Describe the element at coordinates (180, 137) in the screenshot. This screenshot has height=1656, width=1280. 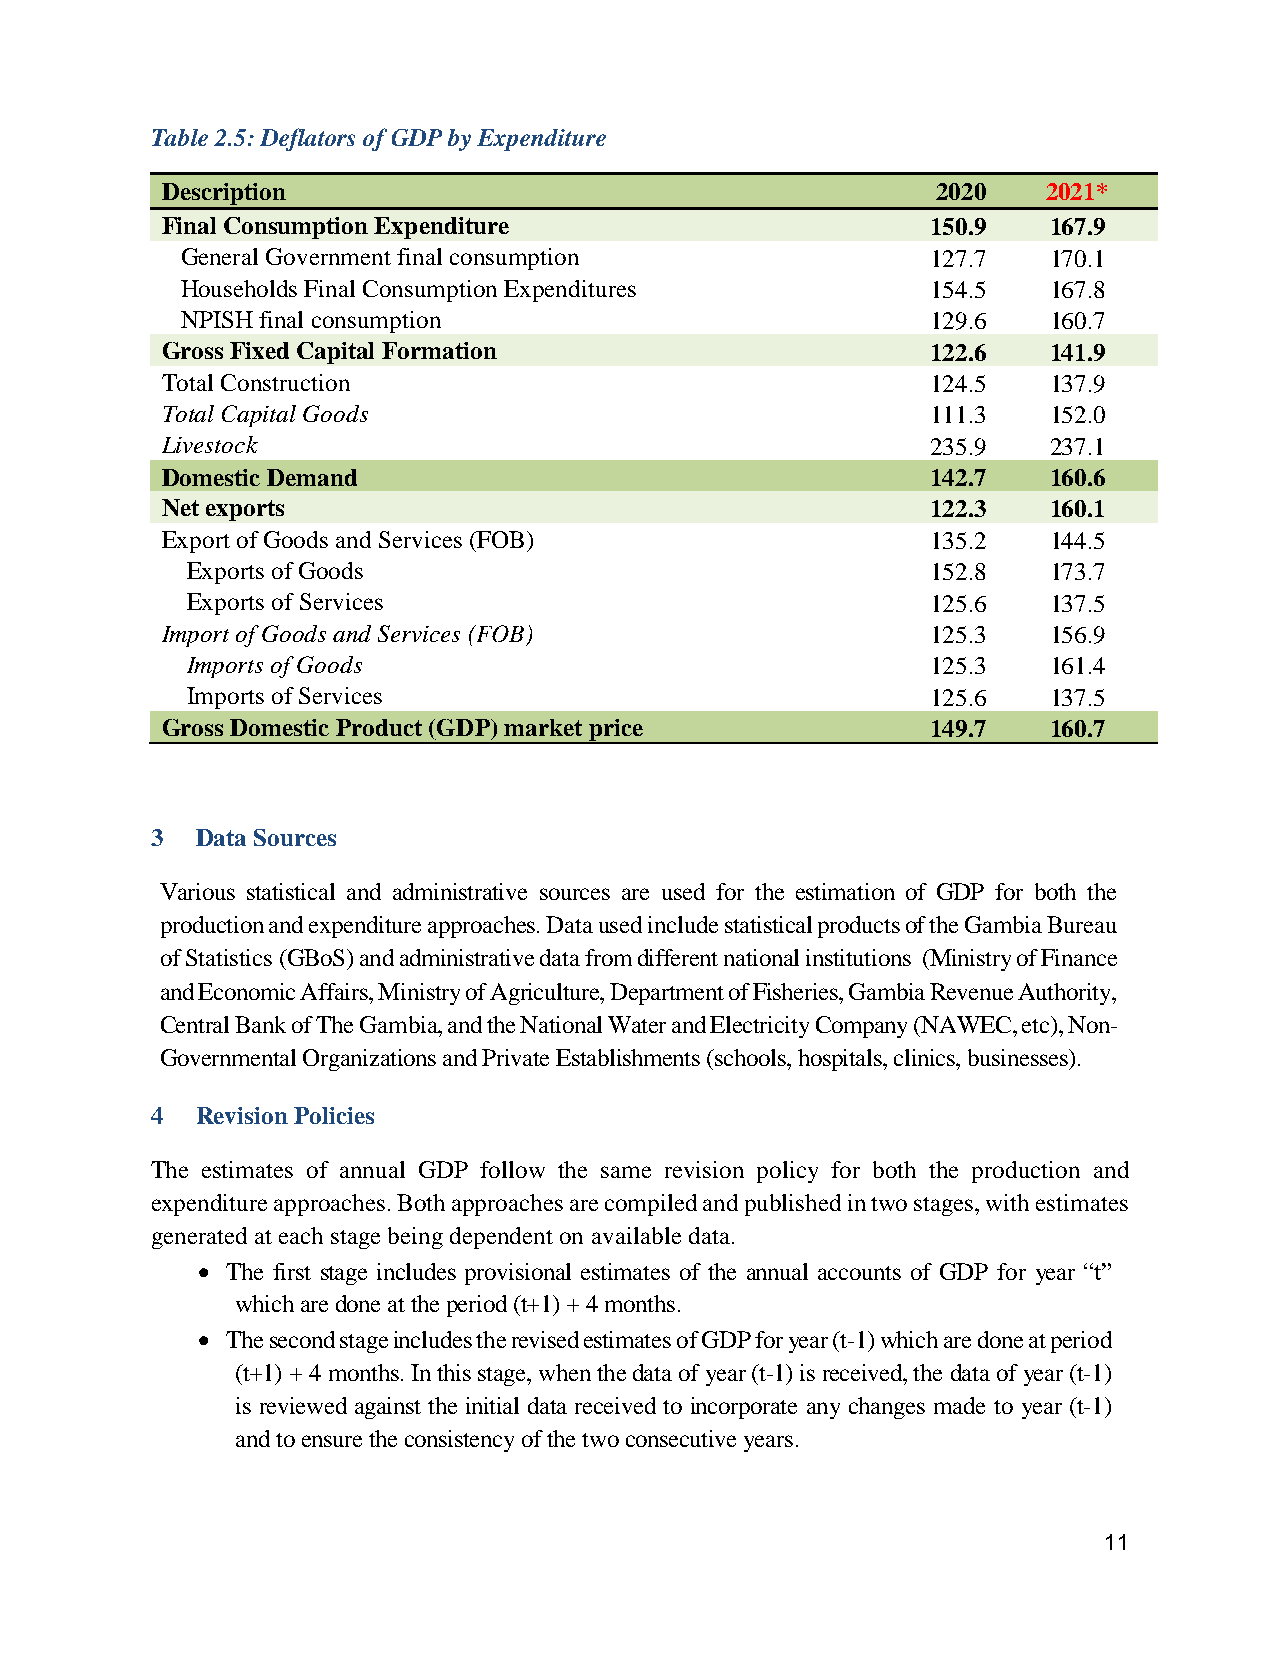
I see `Table` at that location.
